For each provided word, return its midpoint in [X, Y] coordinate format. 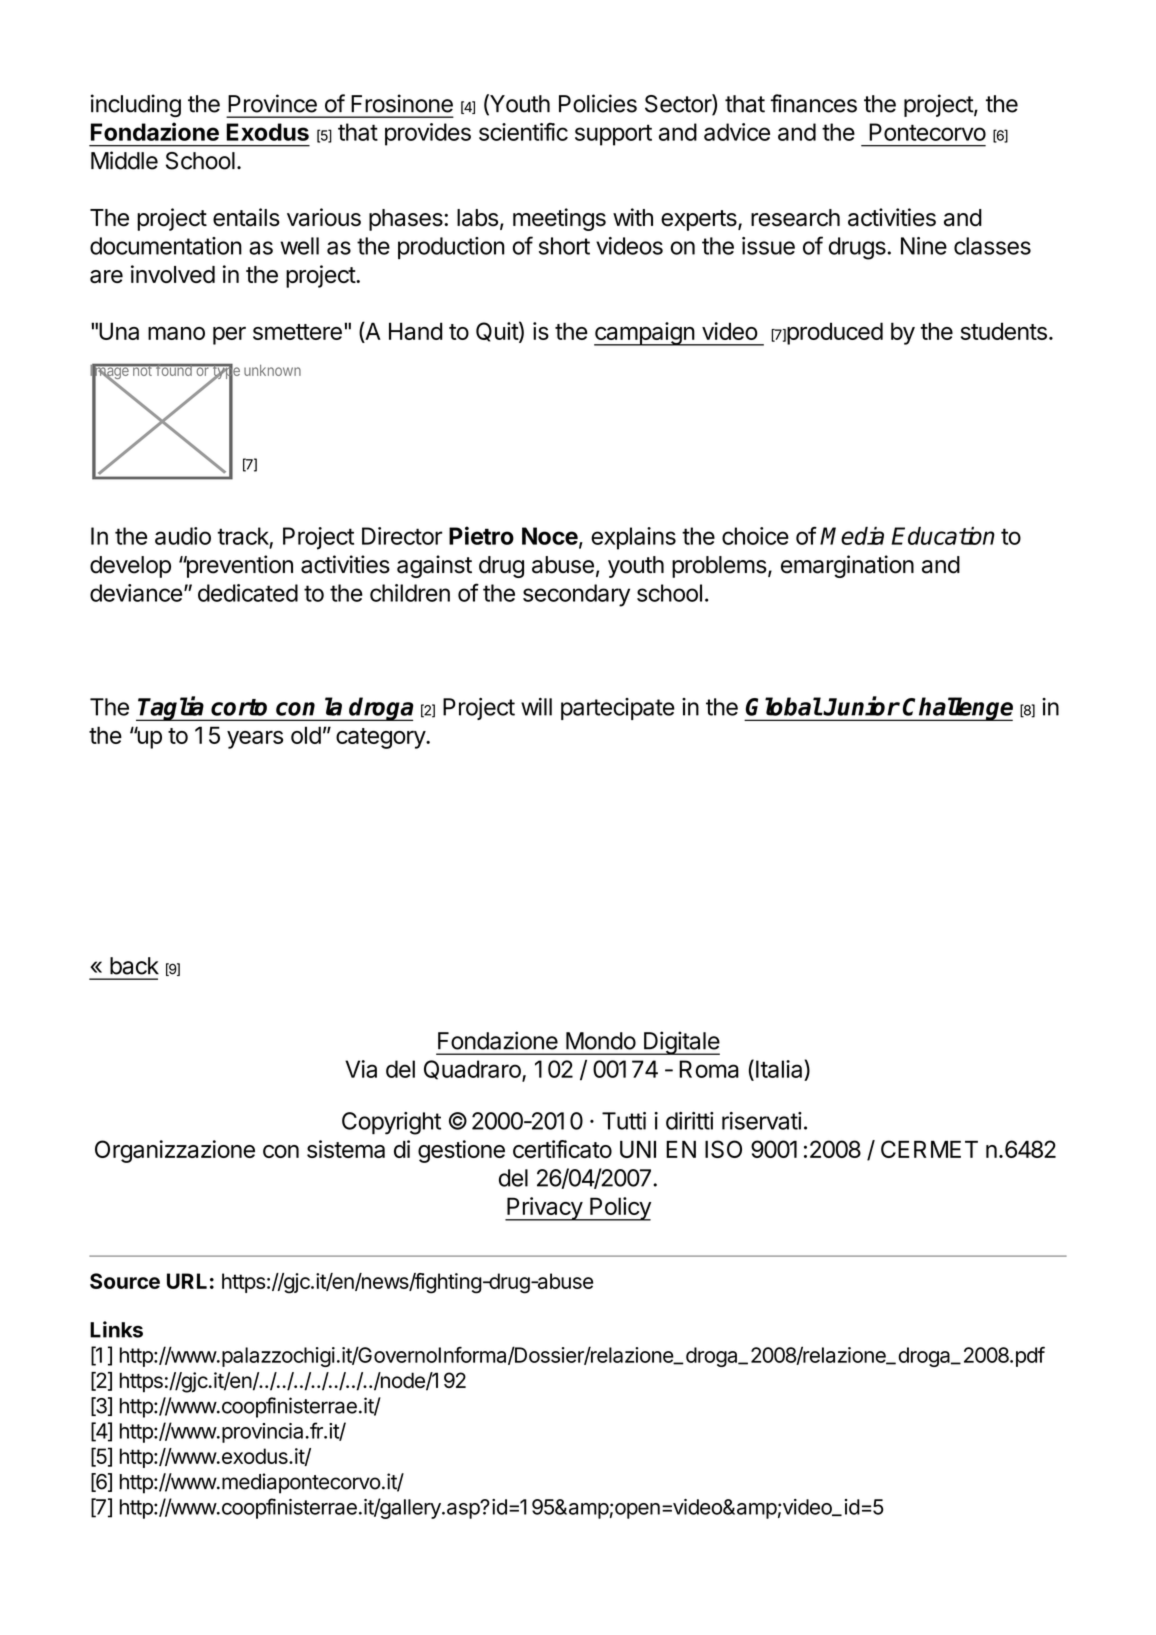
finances [814, 103]
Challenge [957, 709]
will [536, 707]
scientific [523, 131]
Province [272, 103]
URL [187, 1281]
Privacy [544, 1209]
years [255, 740]
